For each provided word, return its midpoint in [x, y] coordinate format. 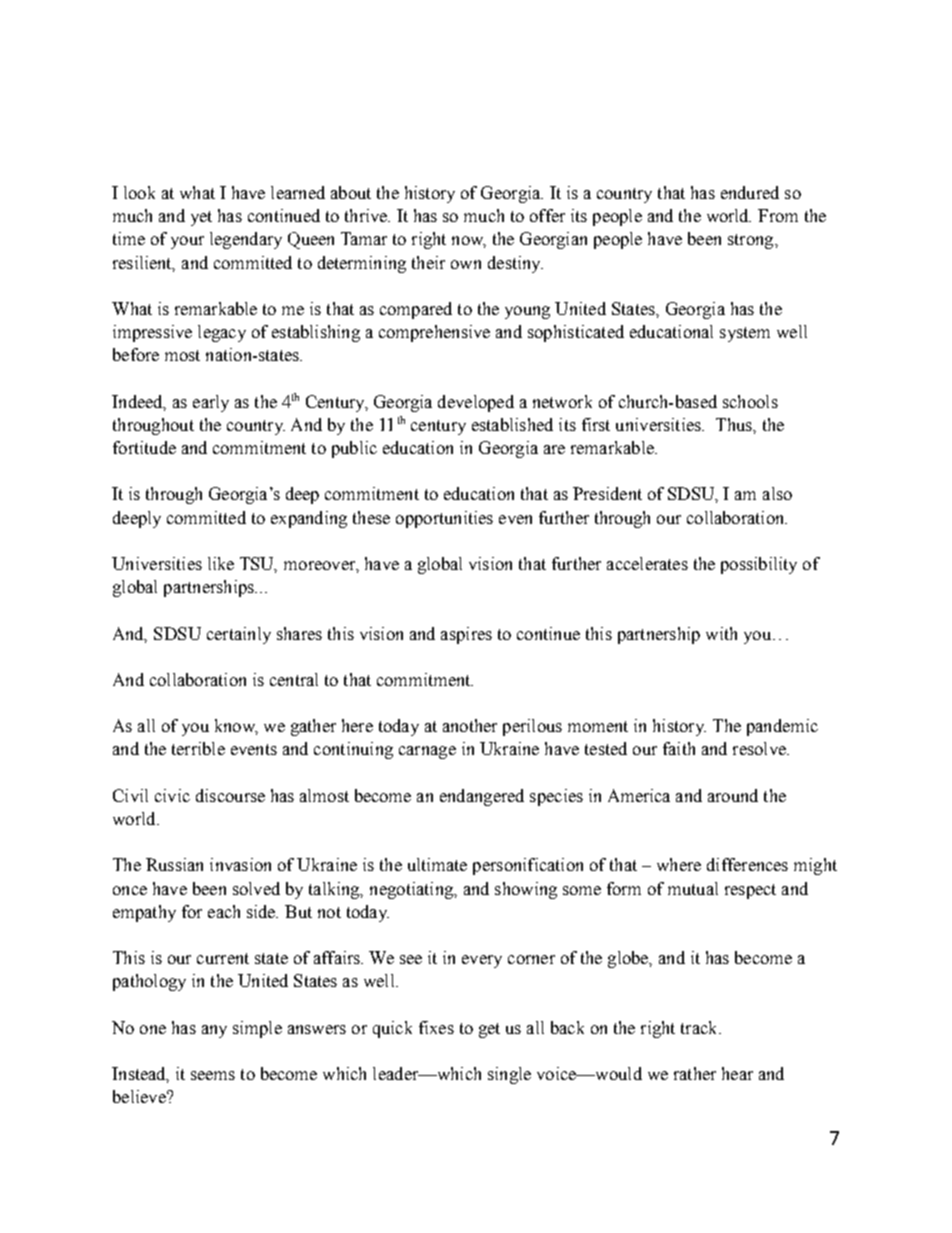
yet [201, 218]
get [489, 1030]
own [466, 264]
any [214, 1031]
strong [752, 241]
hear [737, 1073]
